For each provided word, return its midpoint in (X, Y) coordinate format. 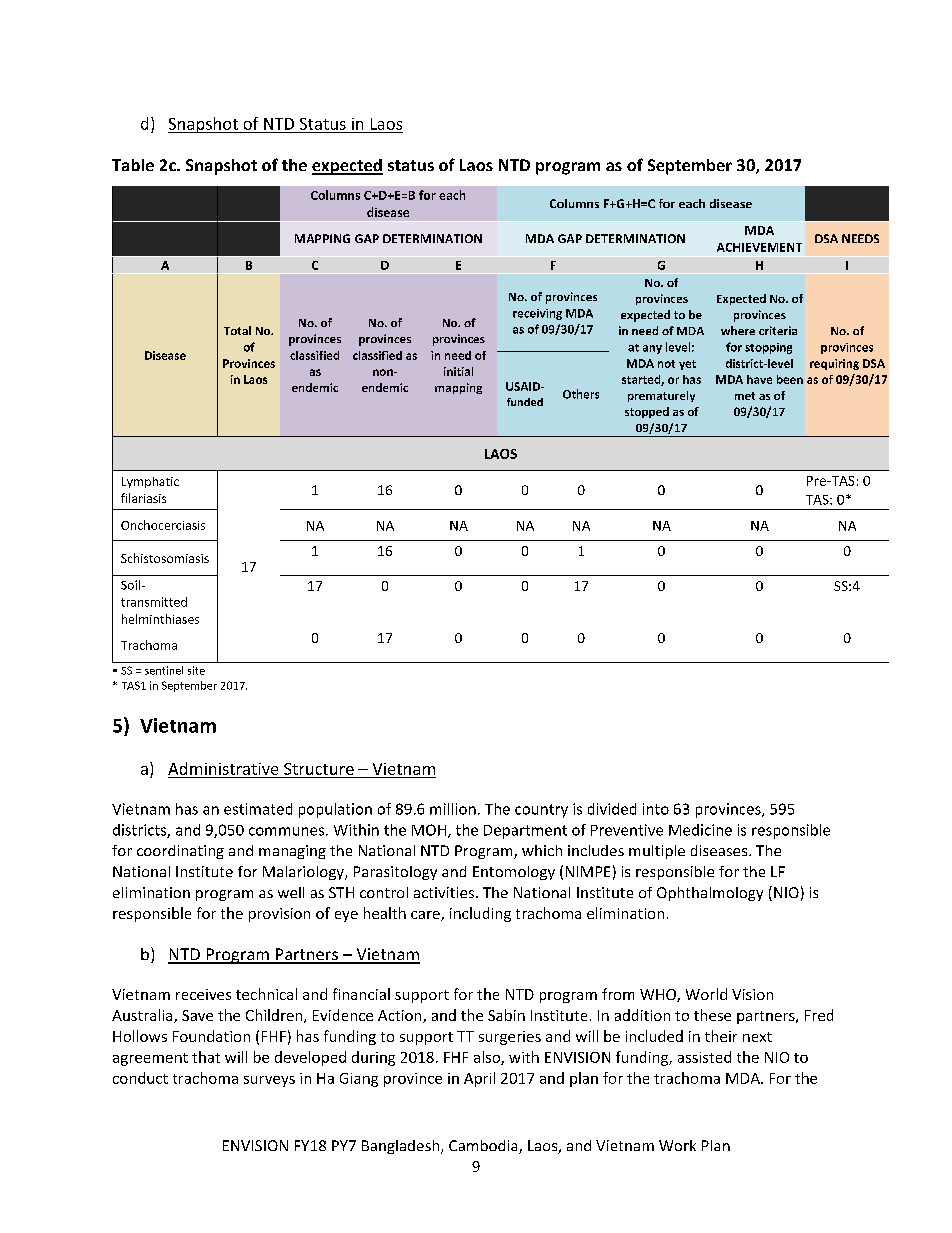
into (656, 809)
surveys (269, 1081)
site (196, 670)
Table (133, 165)
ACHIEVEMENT (759, 247)
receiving (537, 314)
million (453, 809)
